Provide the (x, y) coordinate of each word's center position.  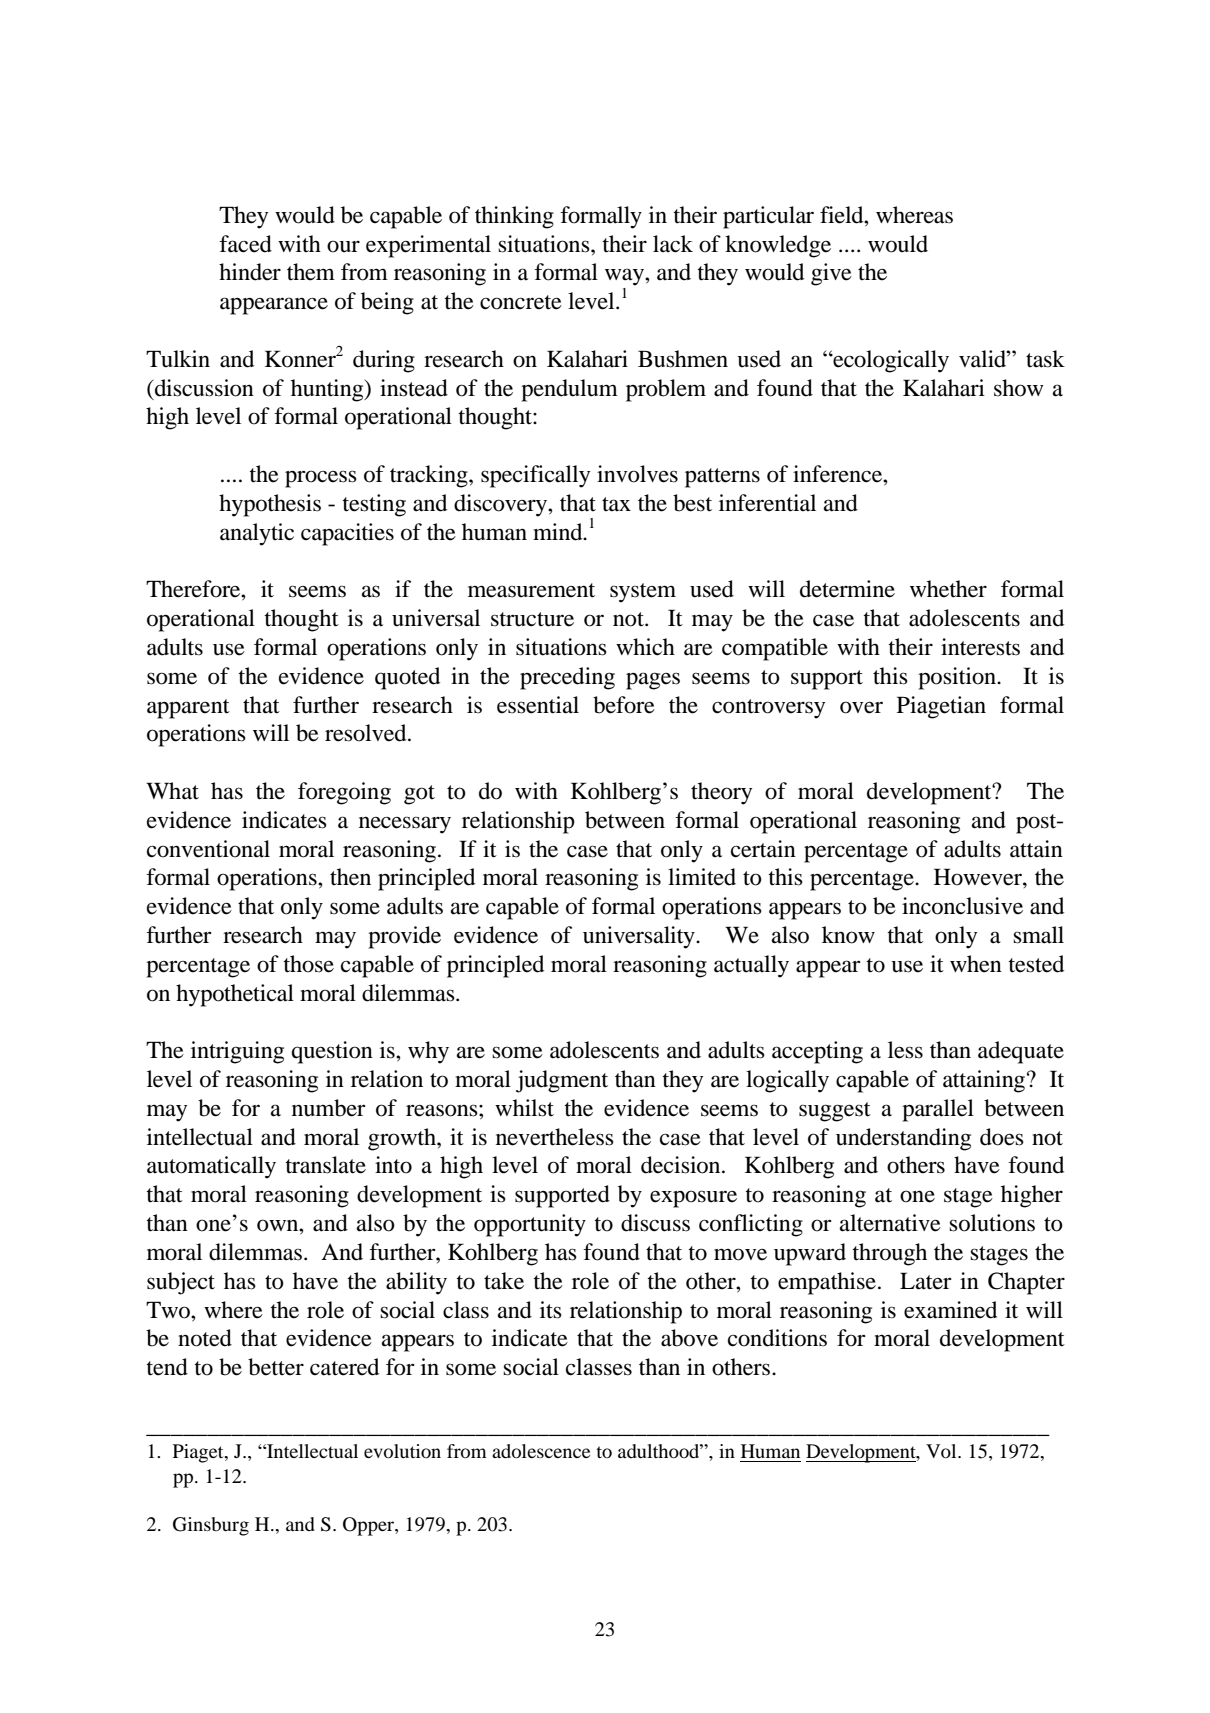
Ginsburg (211, 1526)
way (625, 277)
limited (702, 877)
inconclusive (962, 906)
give (831, 274)
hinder (250, 272)
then (350, 877)
